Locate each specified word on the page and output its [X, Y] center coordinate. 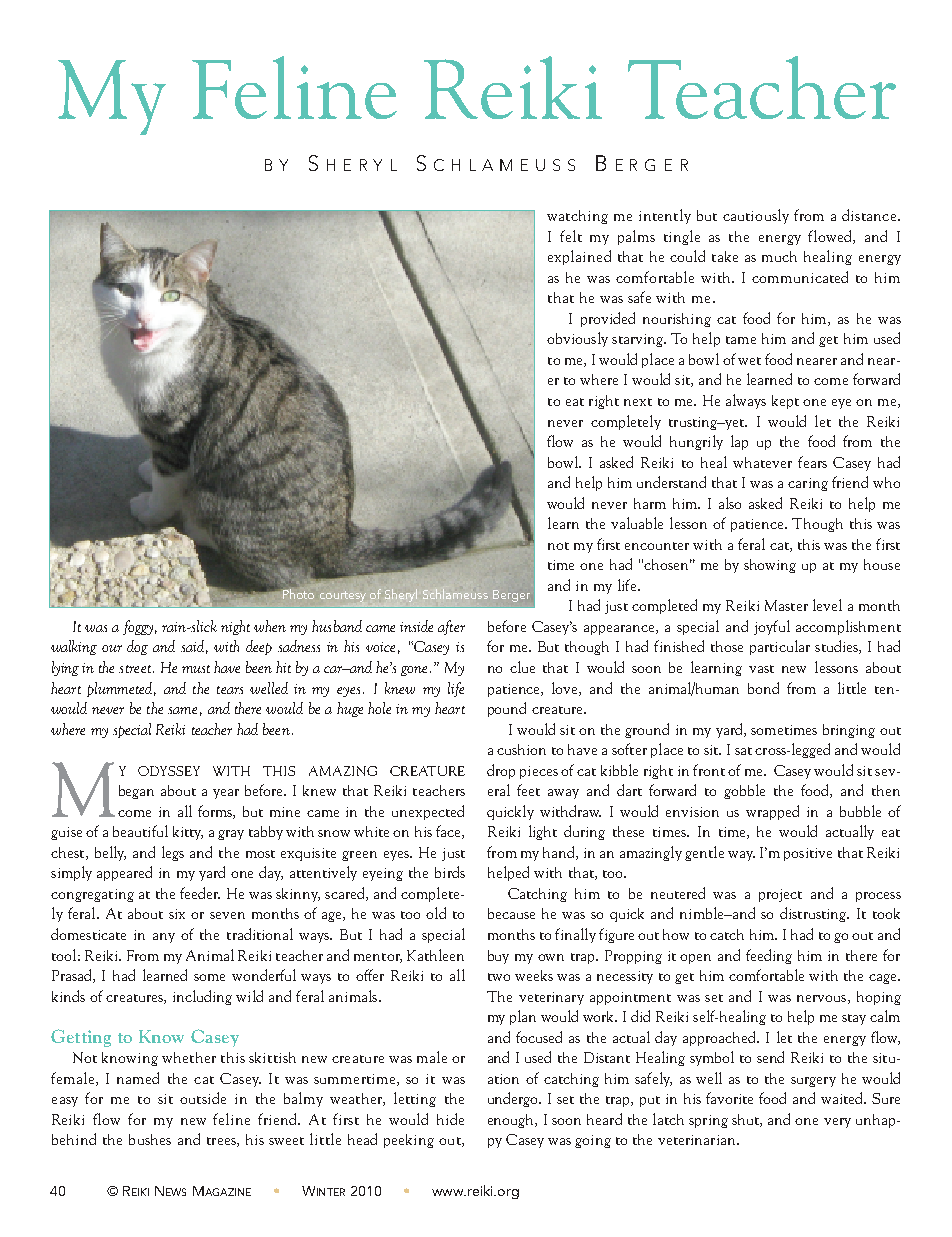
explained [579, 257]
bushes [150, 1139]
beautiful [140, 831]
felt [571, 236]
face [449, 832]
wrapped [772, 812]
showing [770, 566]
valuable [637, 523]
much [779, 256]
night [235, 627]
